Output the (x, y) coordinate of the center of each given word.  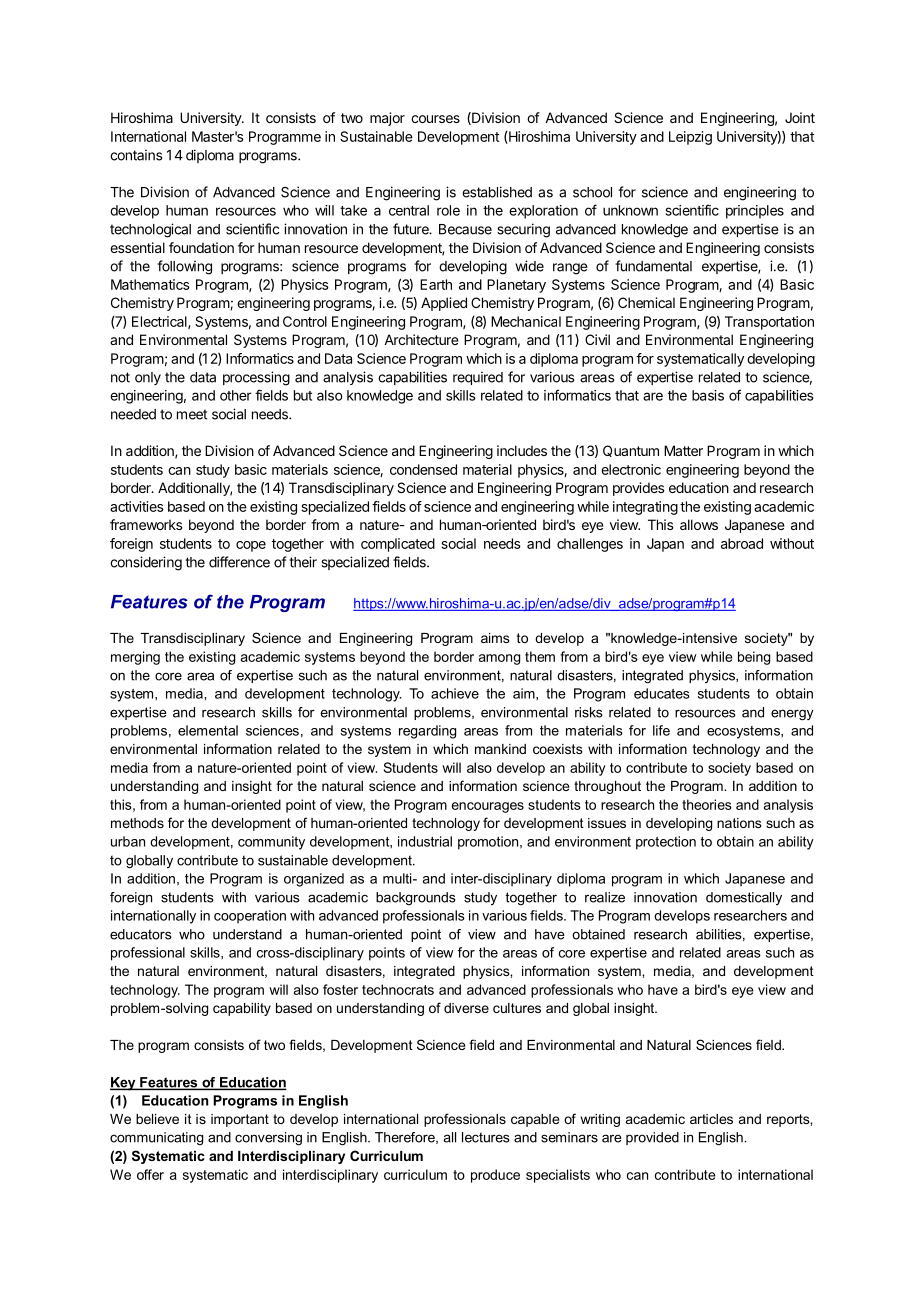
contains (136, 155)
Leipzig (690, 138)
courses (435, 119)
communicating (156, 1138)
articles (711, 1119)
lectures (486, 1137)
